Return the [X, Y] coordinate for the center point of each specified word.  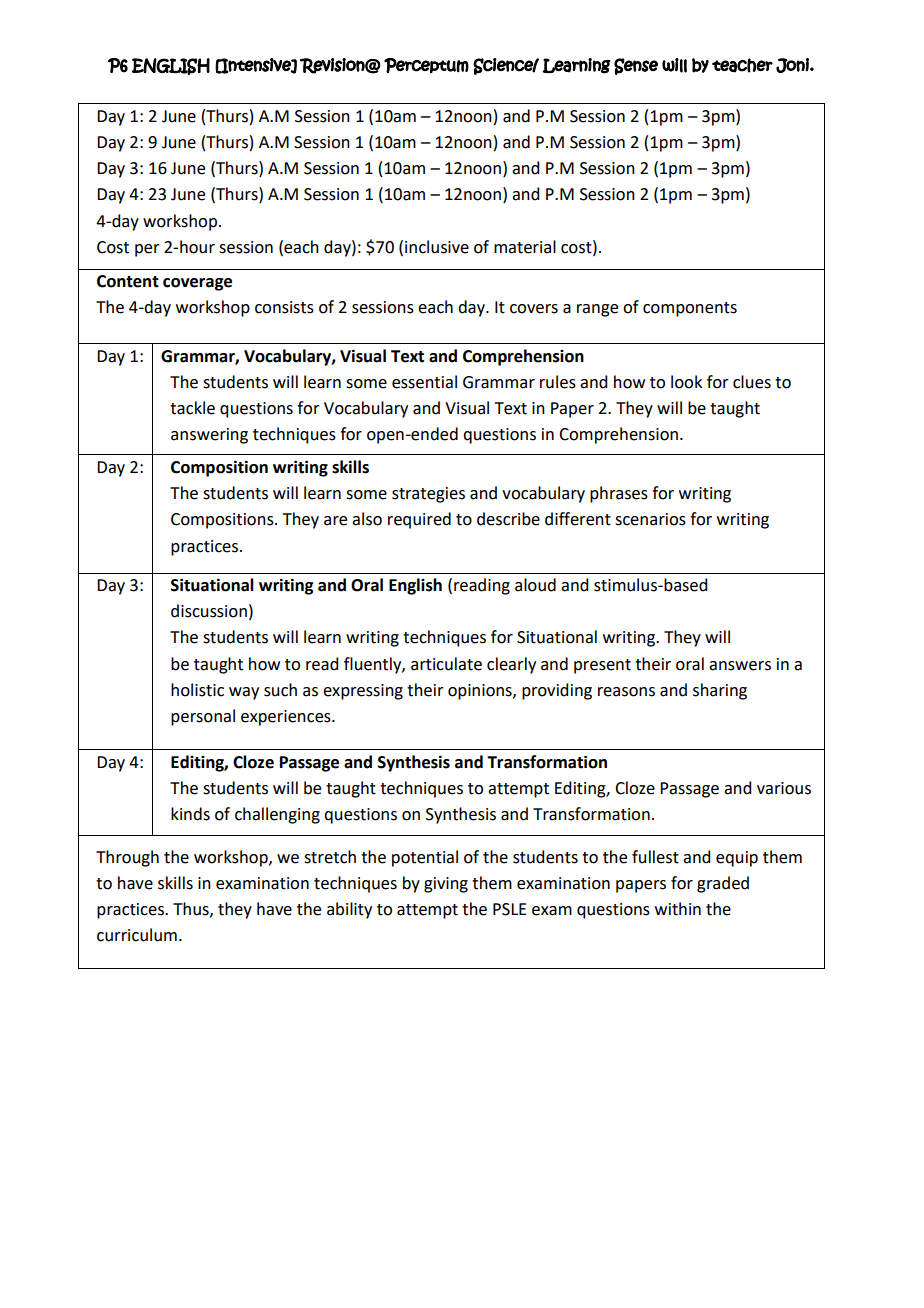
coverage [197, 284]
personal [203, 717]
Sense [636, 66]
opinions [481, 692]
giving [446, 885]
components [690, 309]
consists [284, 307]
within [678, 909]
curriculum [137, 935]
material [525, 247]
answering [209, 436]
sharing [720, 691]
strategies [428, 495]
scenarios [650, 519]
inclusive [437, 247]
